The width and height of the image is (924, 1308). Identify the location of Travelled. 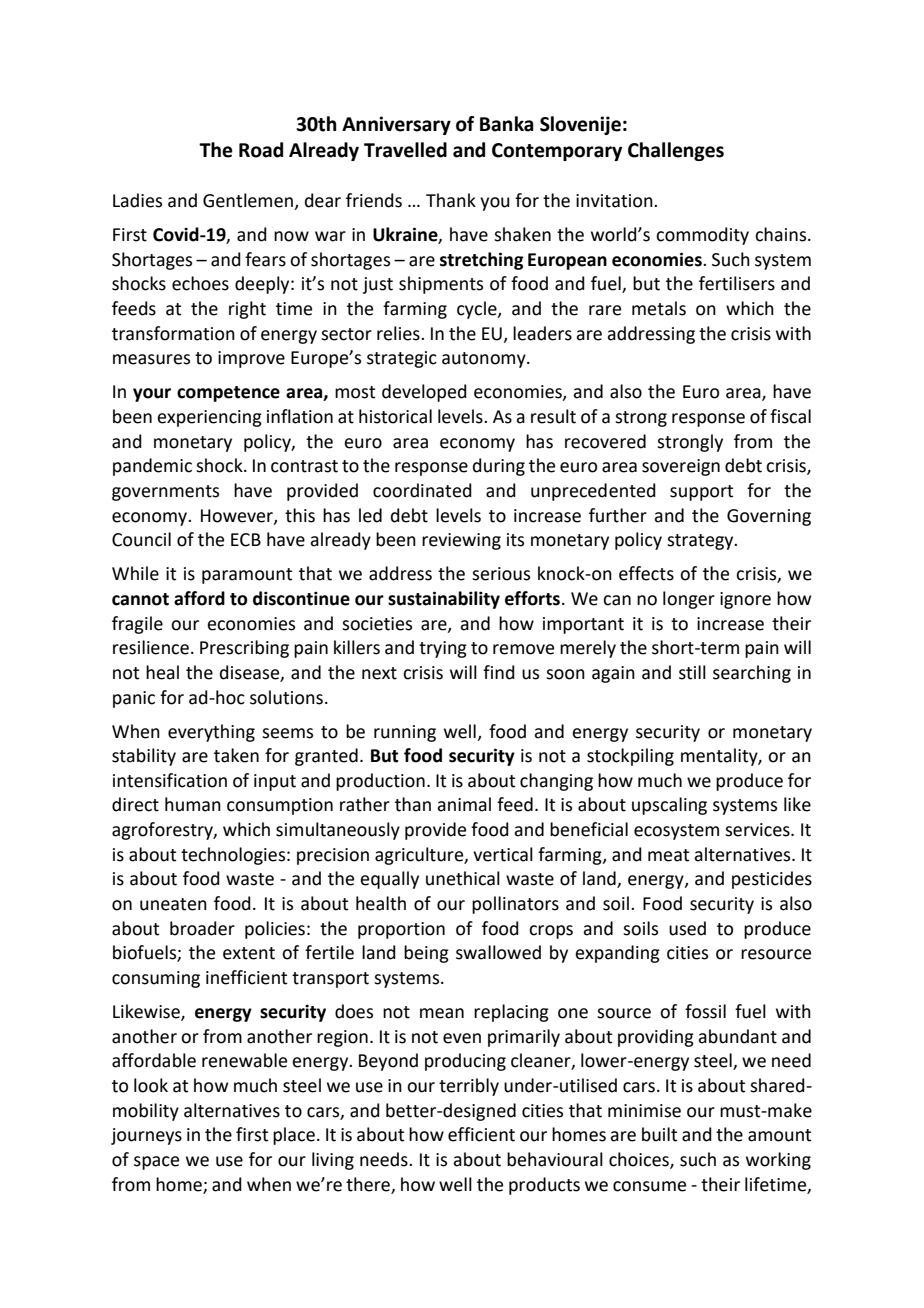
(405, 150).
